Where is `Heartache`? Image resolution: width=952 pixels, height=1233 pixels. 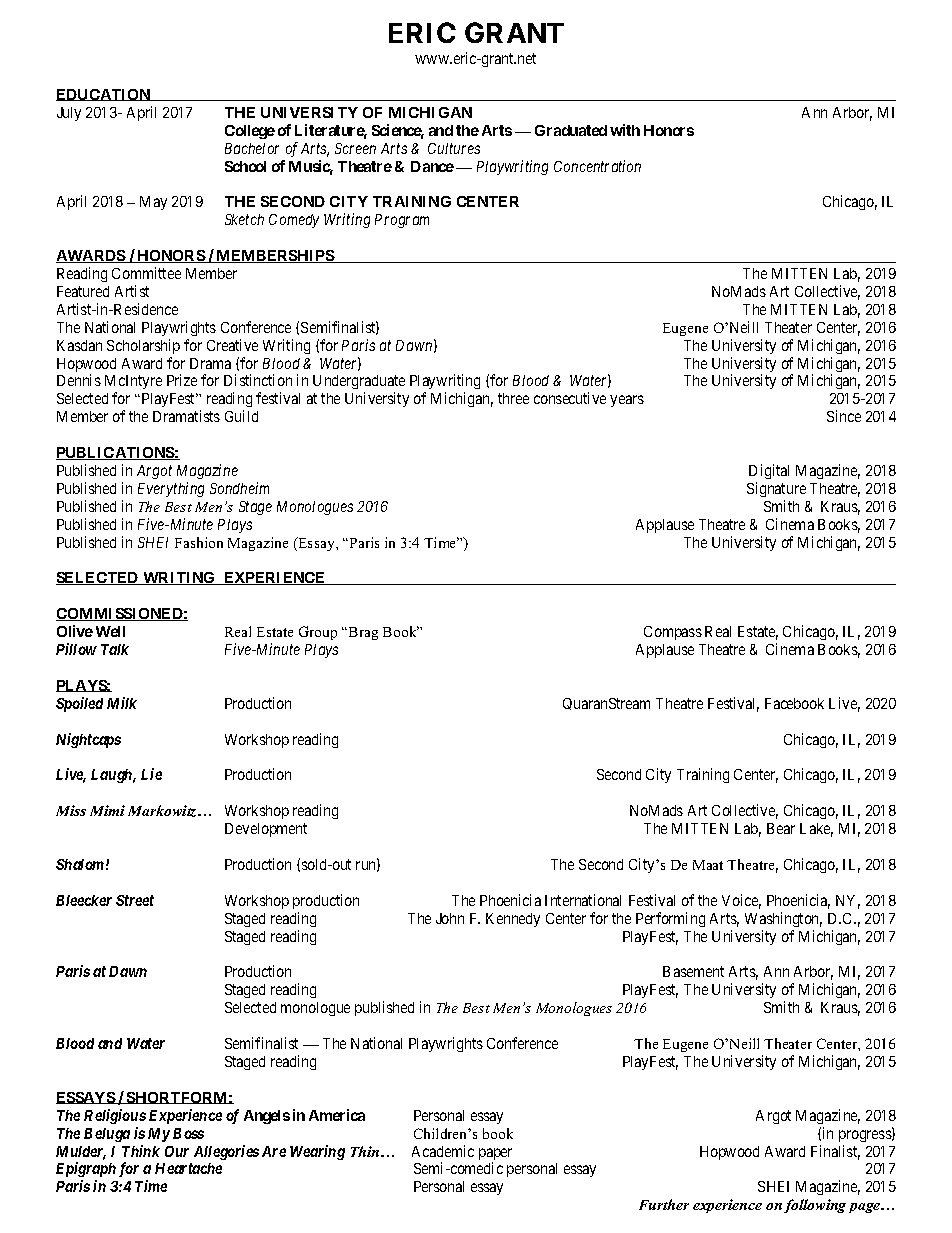 Heartache is located at coordinates (188, 1168).
